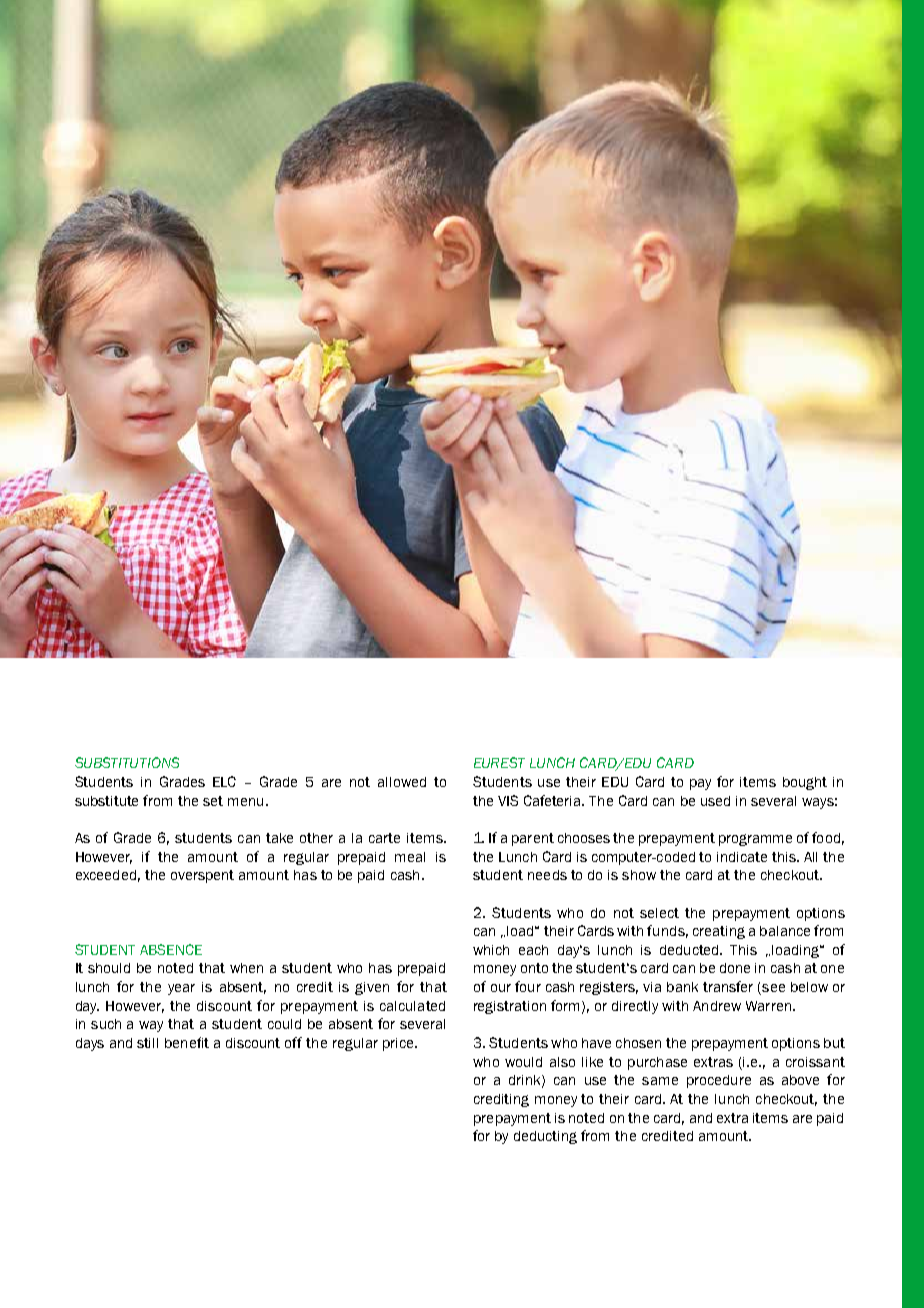  What do you see at coordinates (719, 1081) in the page?
I see `procedure` at bounding box center [719, 1081].
